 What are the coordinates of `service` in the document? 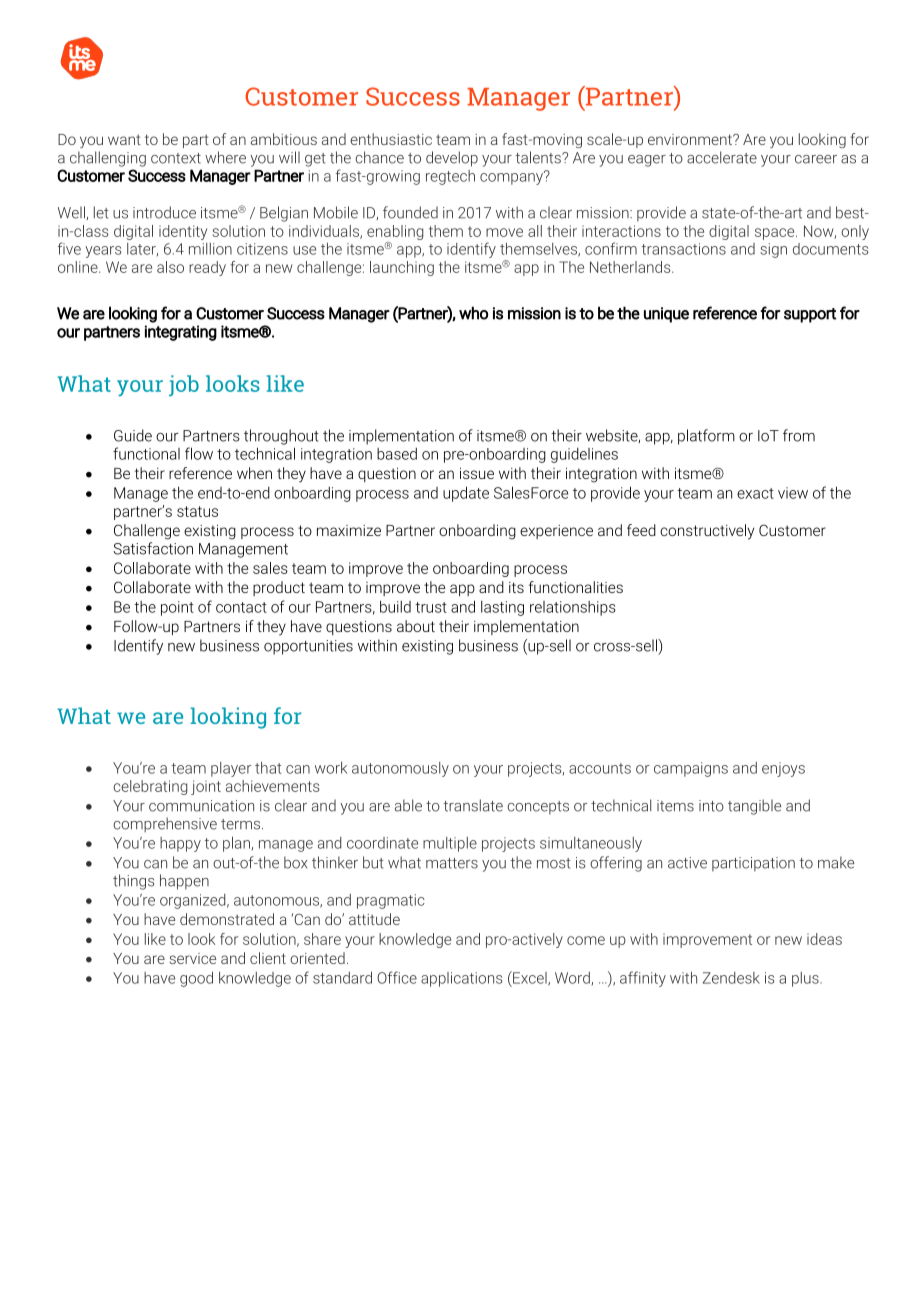 It's located at (192, 958).
